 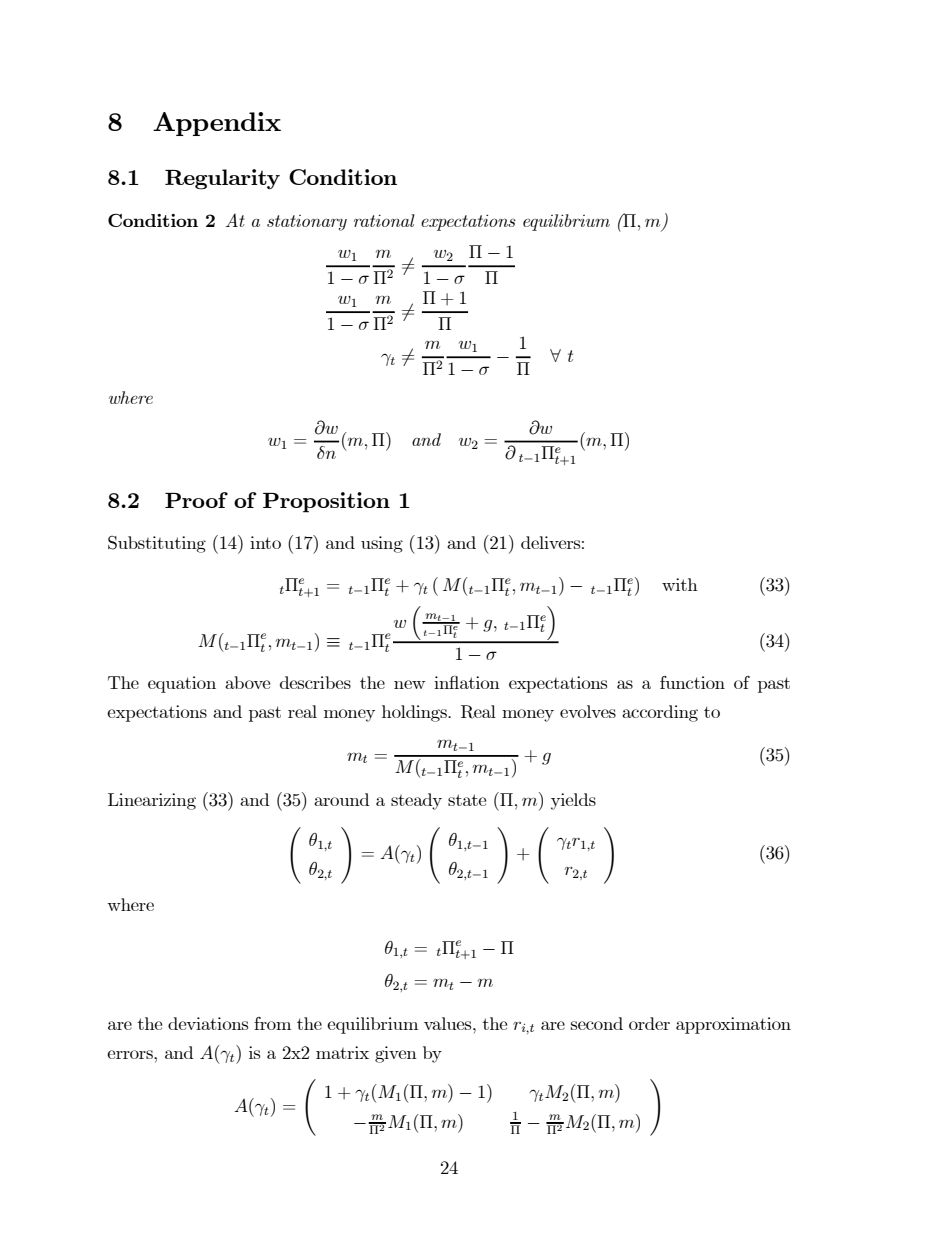 What do you see at coordinates (680, 584) in the screenshot?
I see `with` at bounding box center [680, 584].
